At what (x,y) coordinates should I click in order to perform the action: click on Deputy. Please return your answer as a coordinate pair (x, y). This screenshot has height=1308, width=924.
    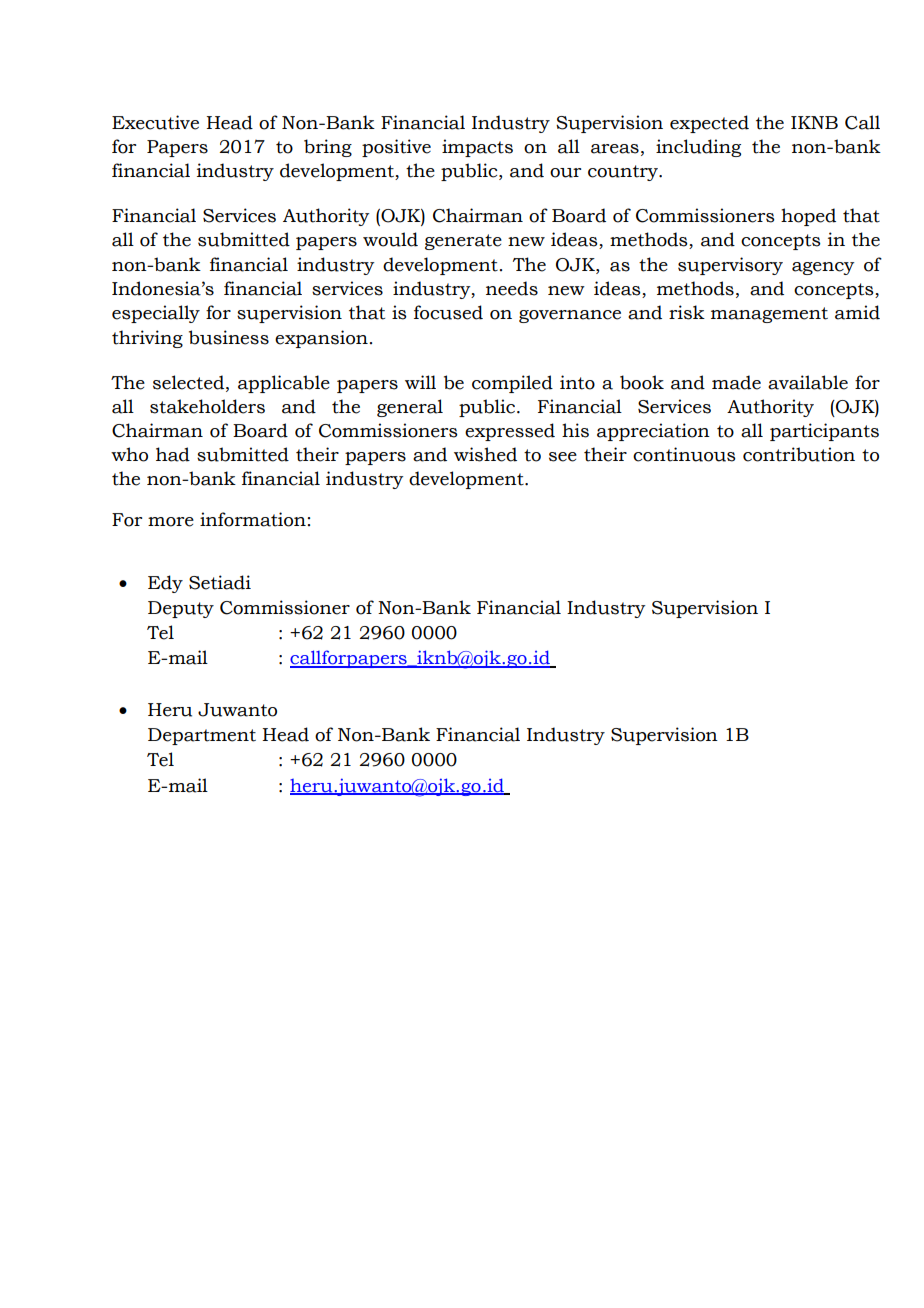
    Looking at the image, I should click on (181, 609).
